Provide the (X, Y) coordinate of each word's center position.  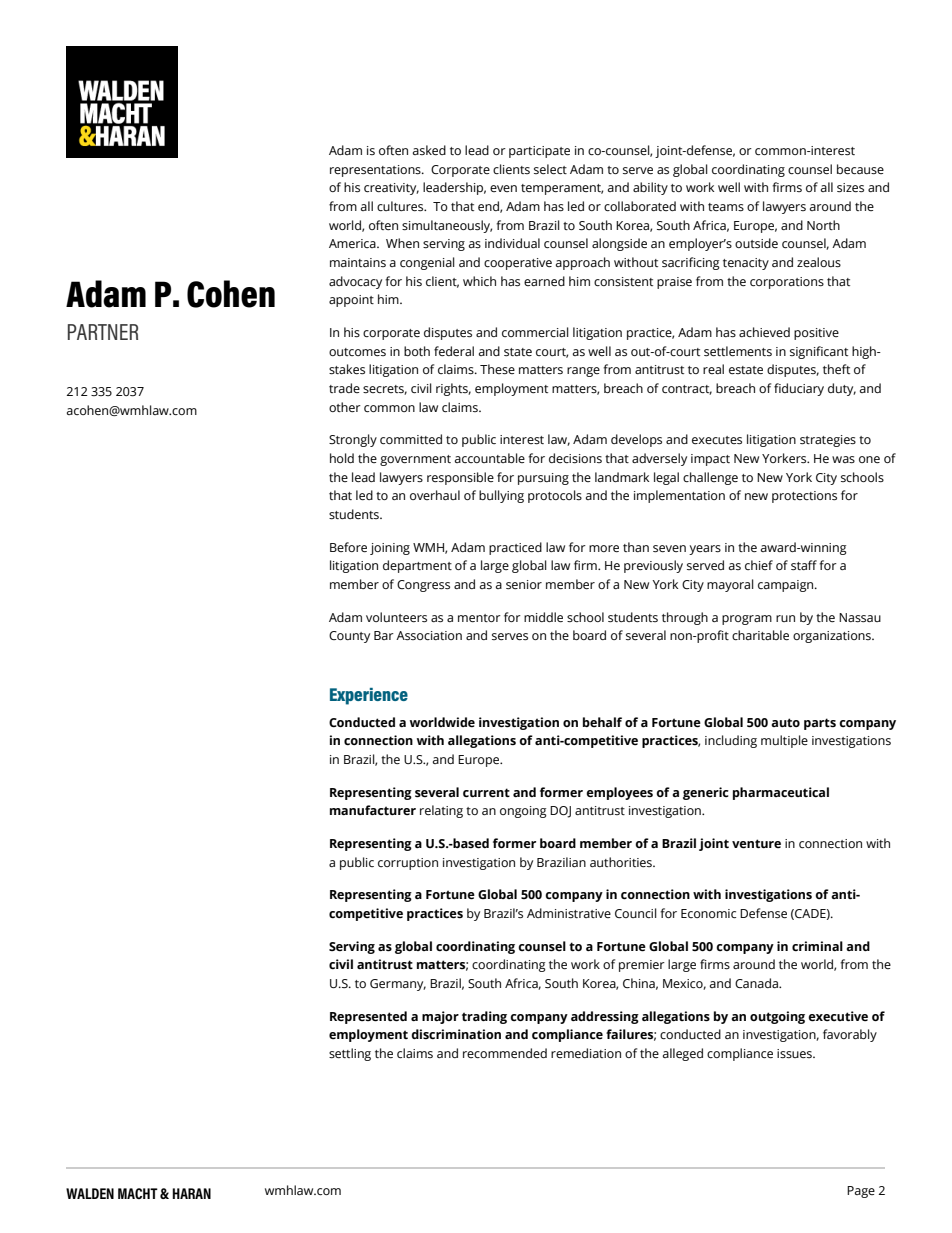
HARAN (191, 1193)
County (349, 637)
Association (429, 636)
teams (726, 207)
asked (429, 150)
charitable (760, 635)
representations (376, 171)
